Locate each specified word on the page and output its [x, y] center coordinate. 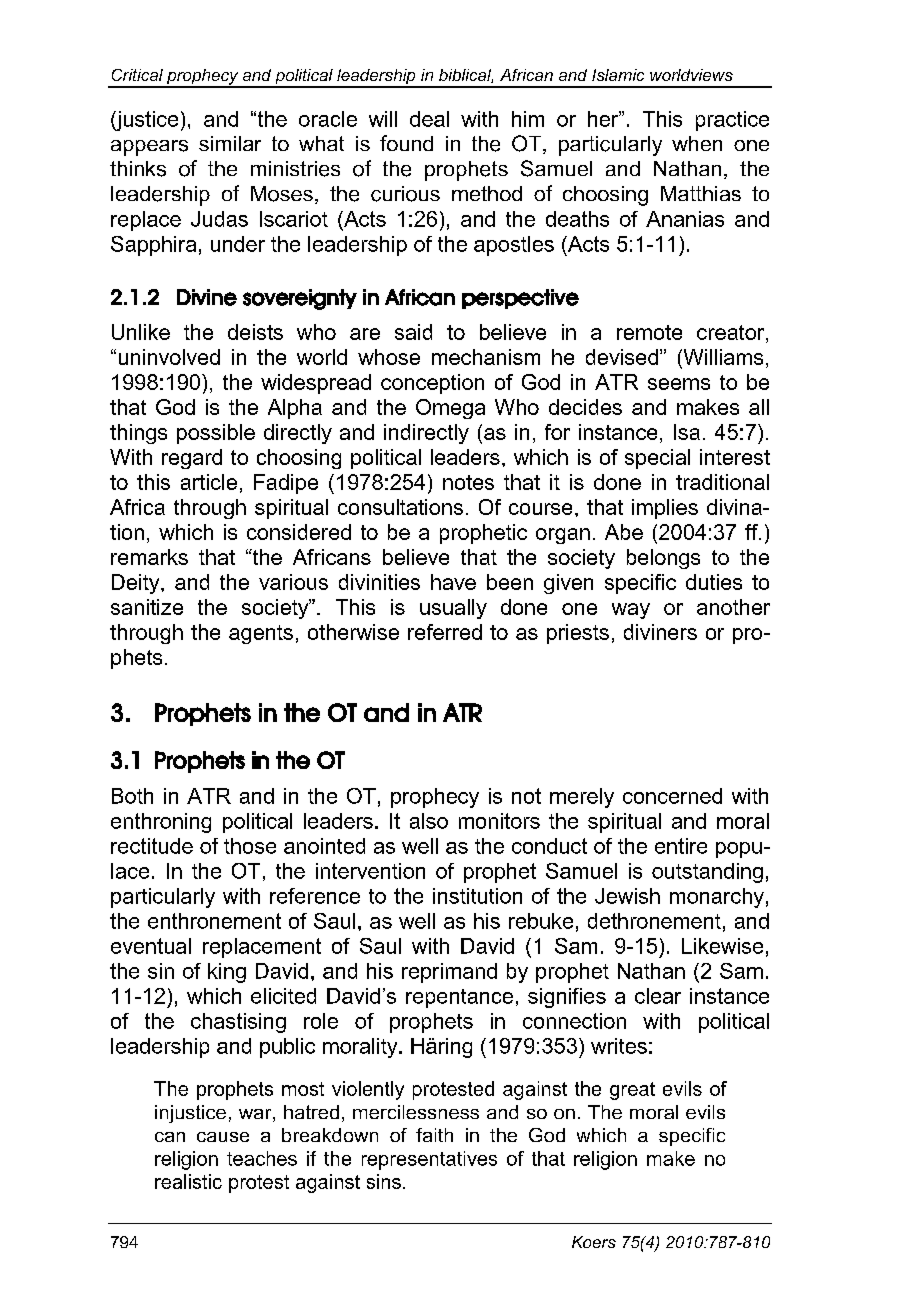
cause [223, 1137]
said [413, 332]
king [227, 973]
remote [649, 332]
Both [132, 796]
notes [468, 482]
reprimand [449, 973]
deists [255, 332]
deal [429, 119]
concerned [672, 796]
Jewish [627, 896]
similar [230, 143]
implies [665, 509]
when [697, 143]
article [209, 482]
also [429, 821]
